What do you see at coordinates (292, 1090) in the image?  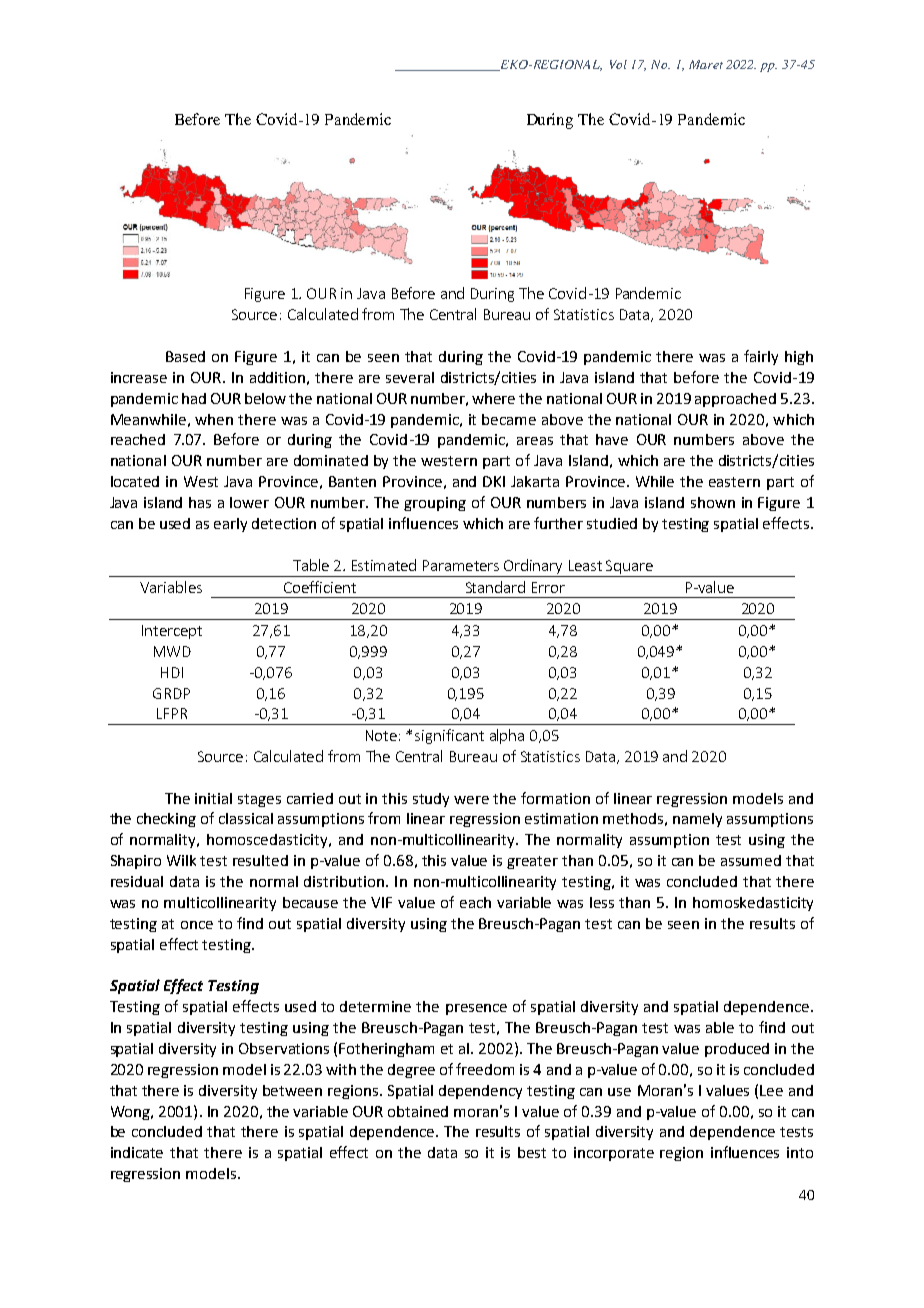 I see `between` at bounding box center [292, 1090].
